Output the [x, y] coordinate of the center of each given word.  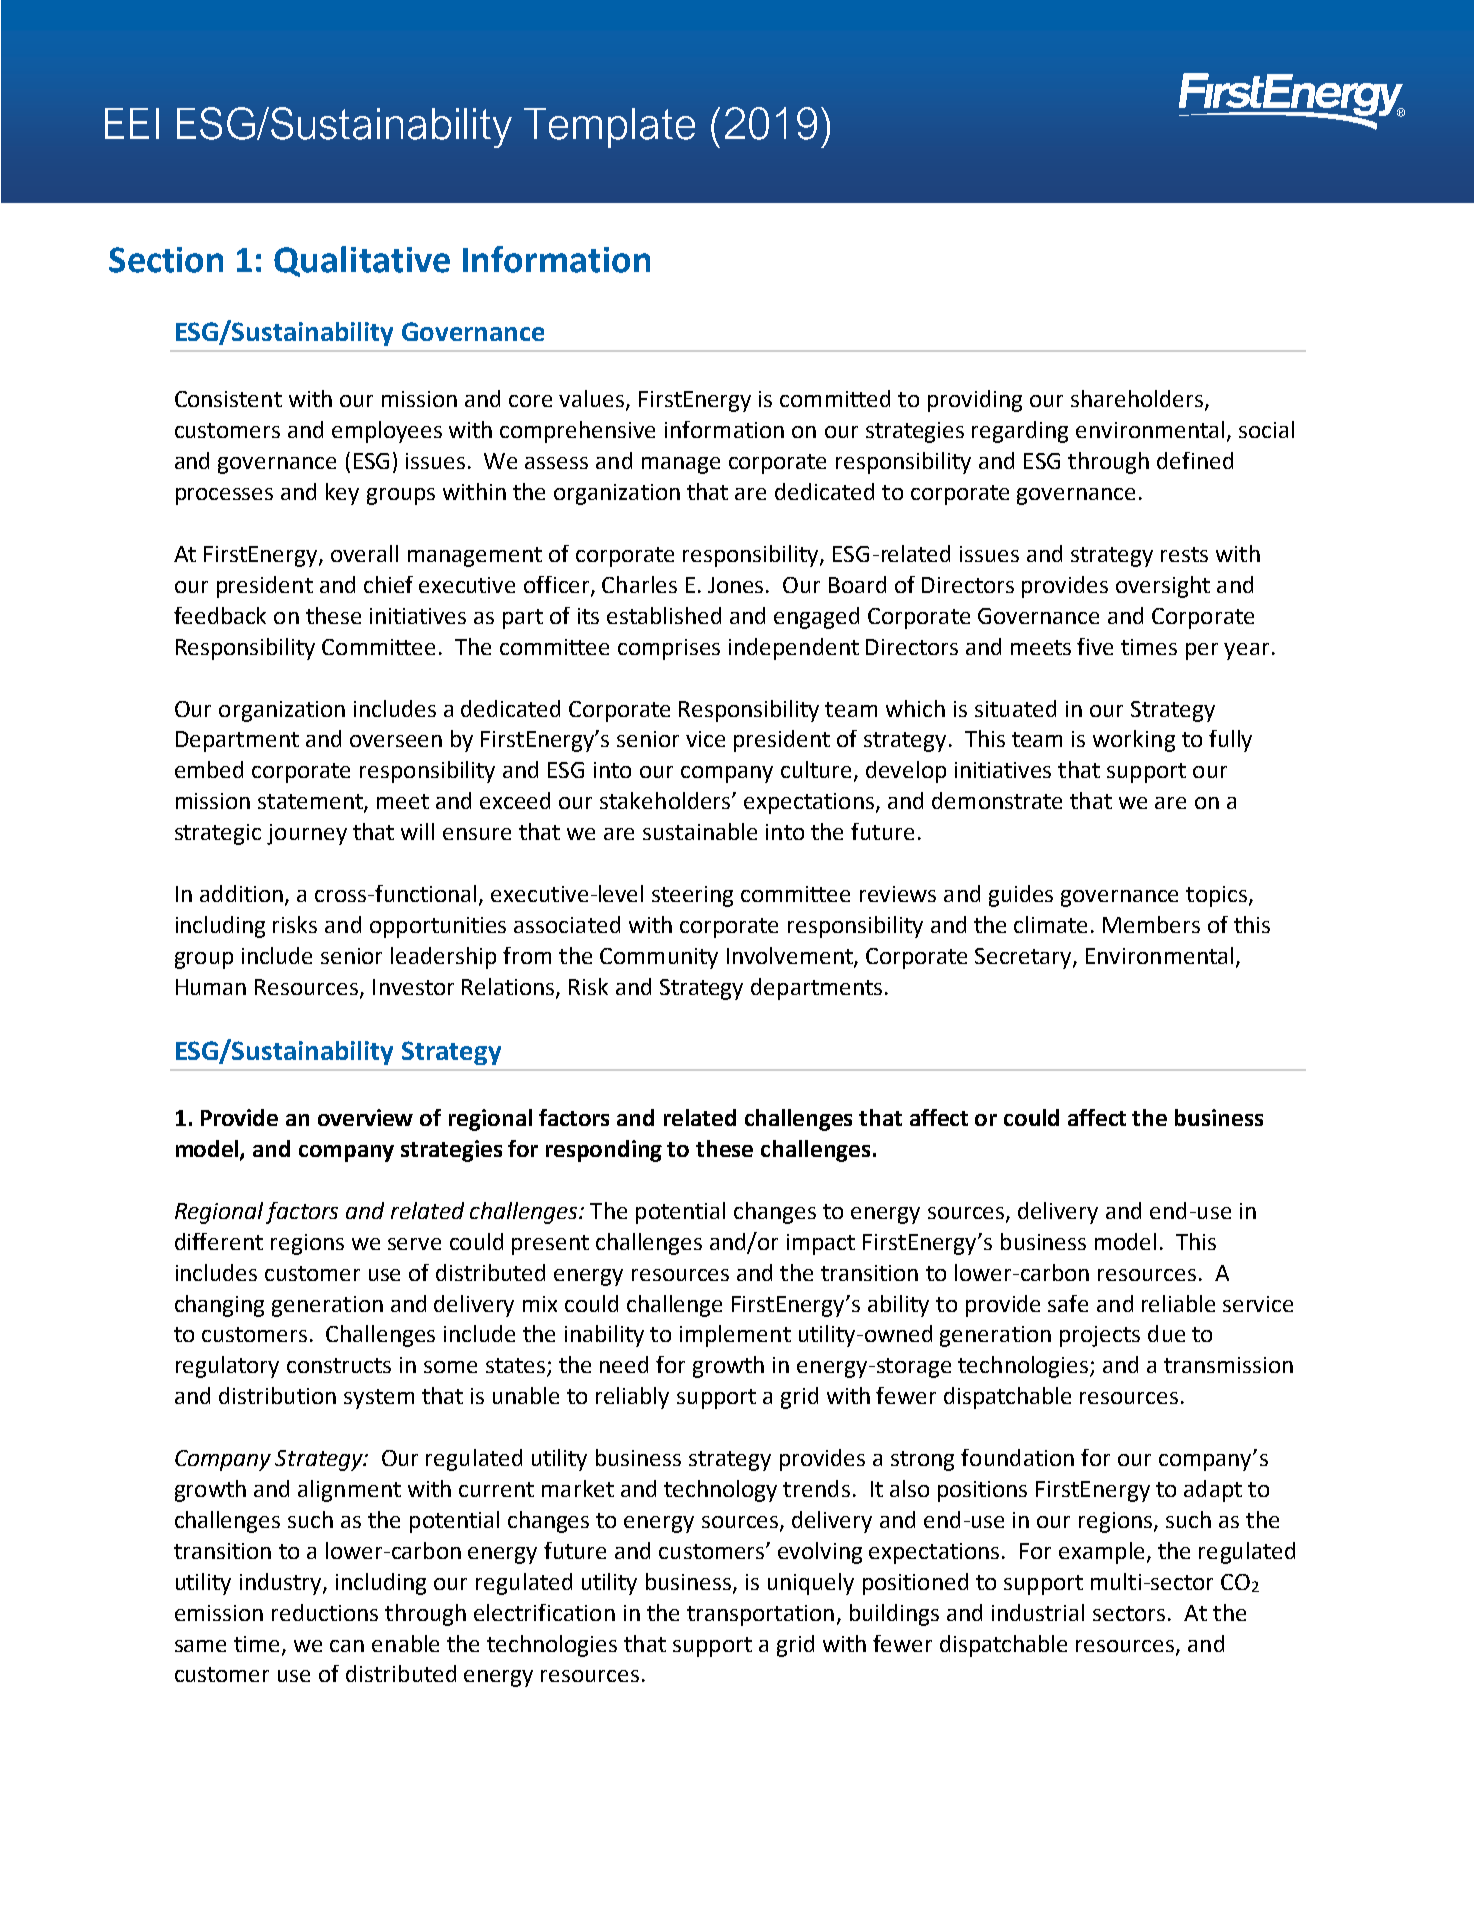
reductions [325, 1612]
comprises [669, 649]
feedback [220, 615]
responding [604, 1151]
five [1095, 646]
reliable [1178, 1303]
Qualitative [362, 261]
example [1101, 1553]
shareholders [1138, 400]
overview [365, 1117]
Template [609, 128]
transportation [760, 1615]
